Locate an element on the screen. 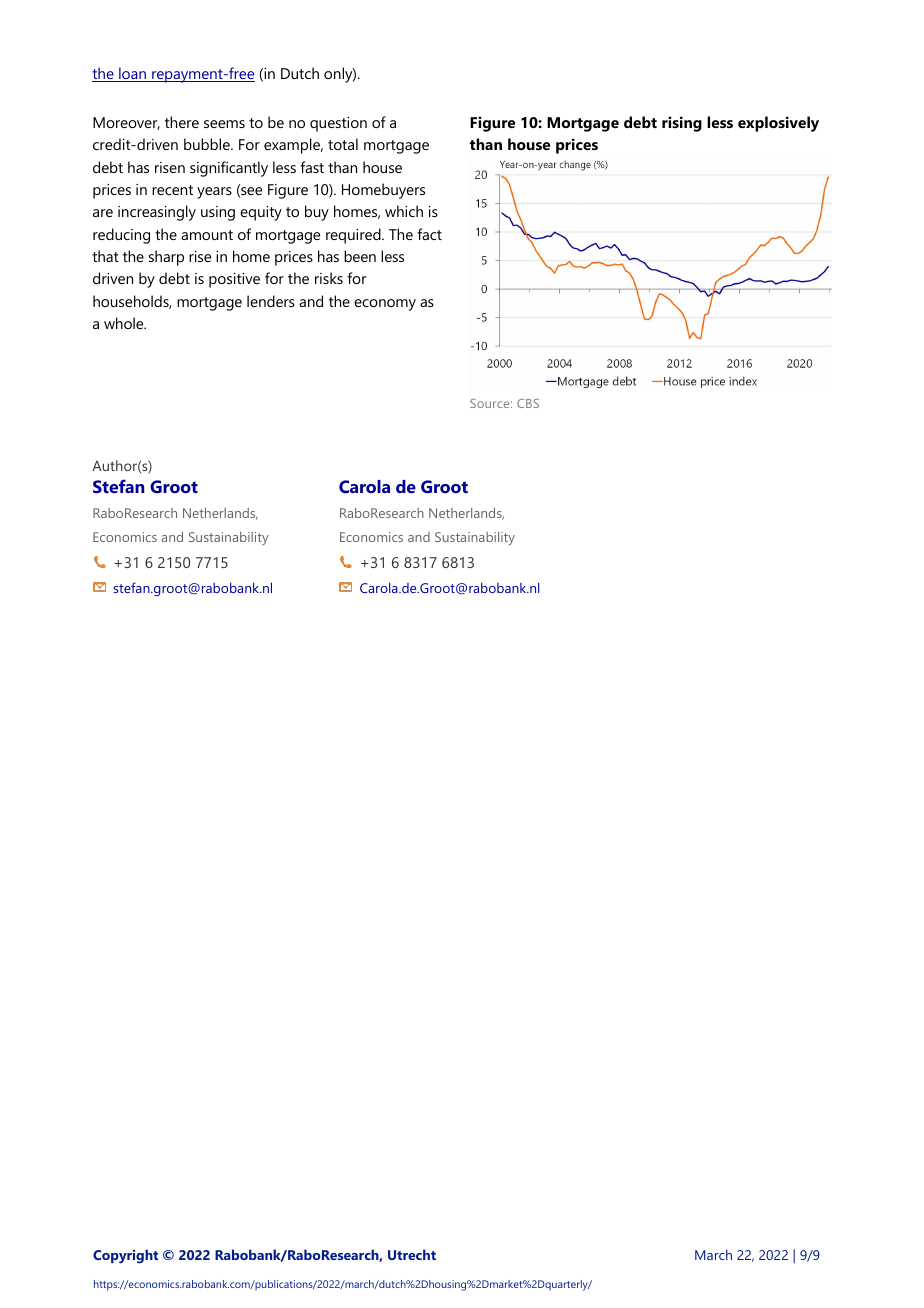 This screenshot has height=1308, width=924. risks is located at coordinates (329, 278).
